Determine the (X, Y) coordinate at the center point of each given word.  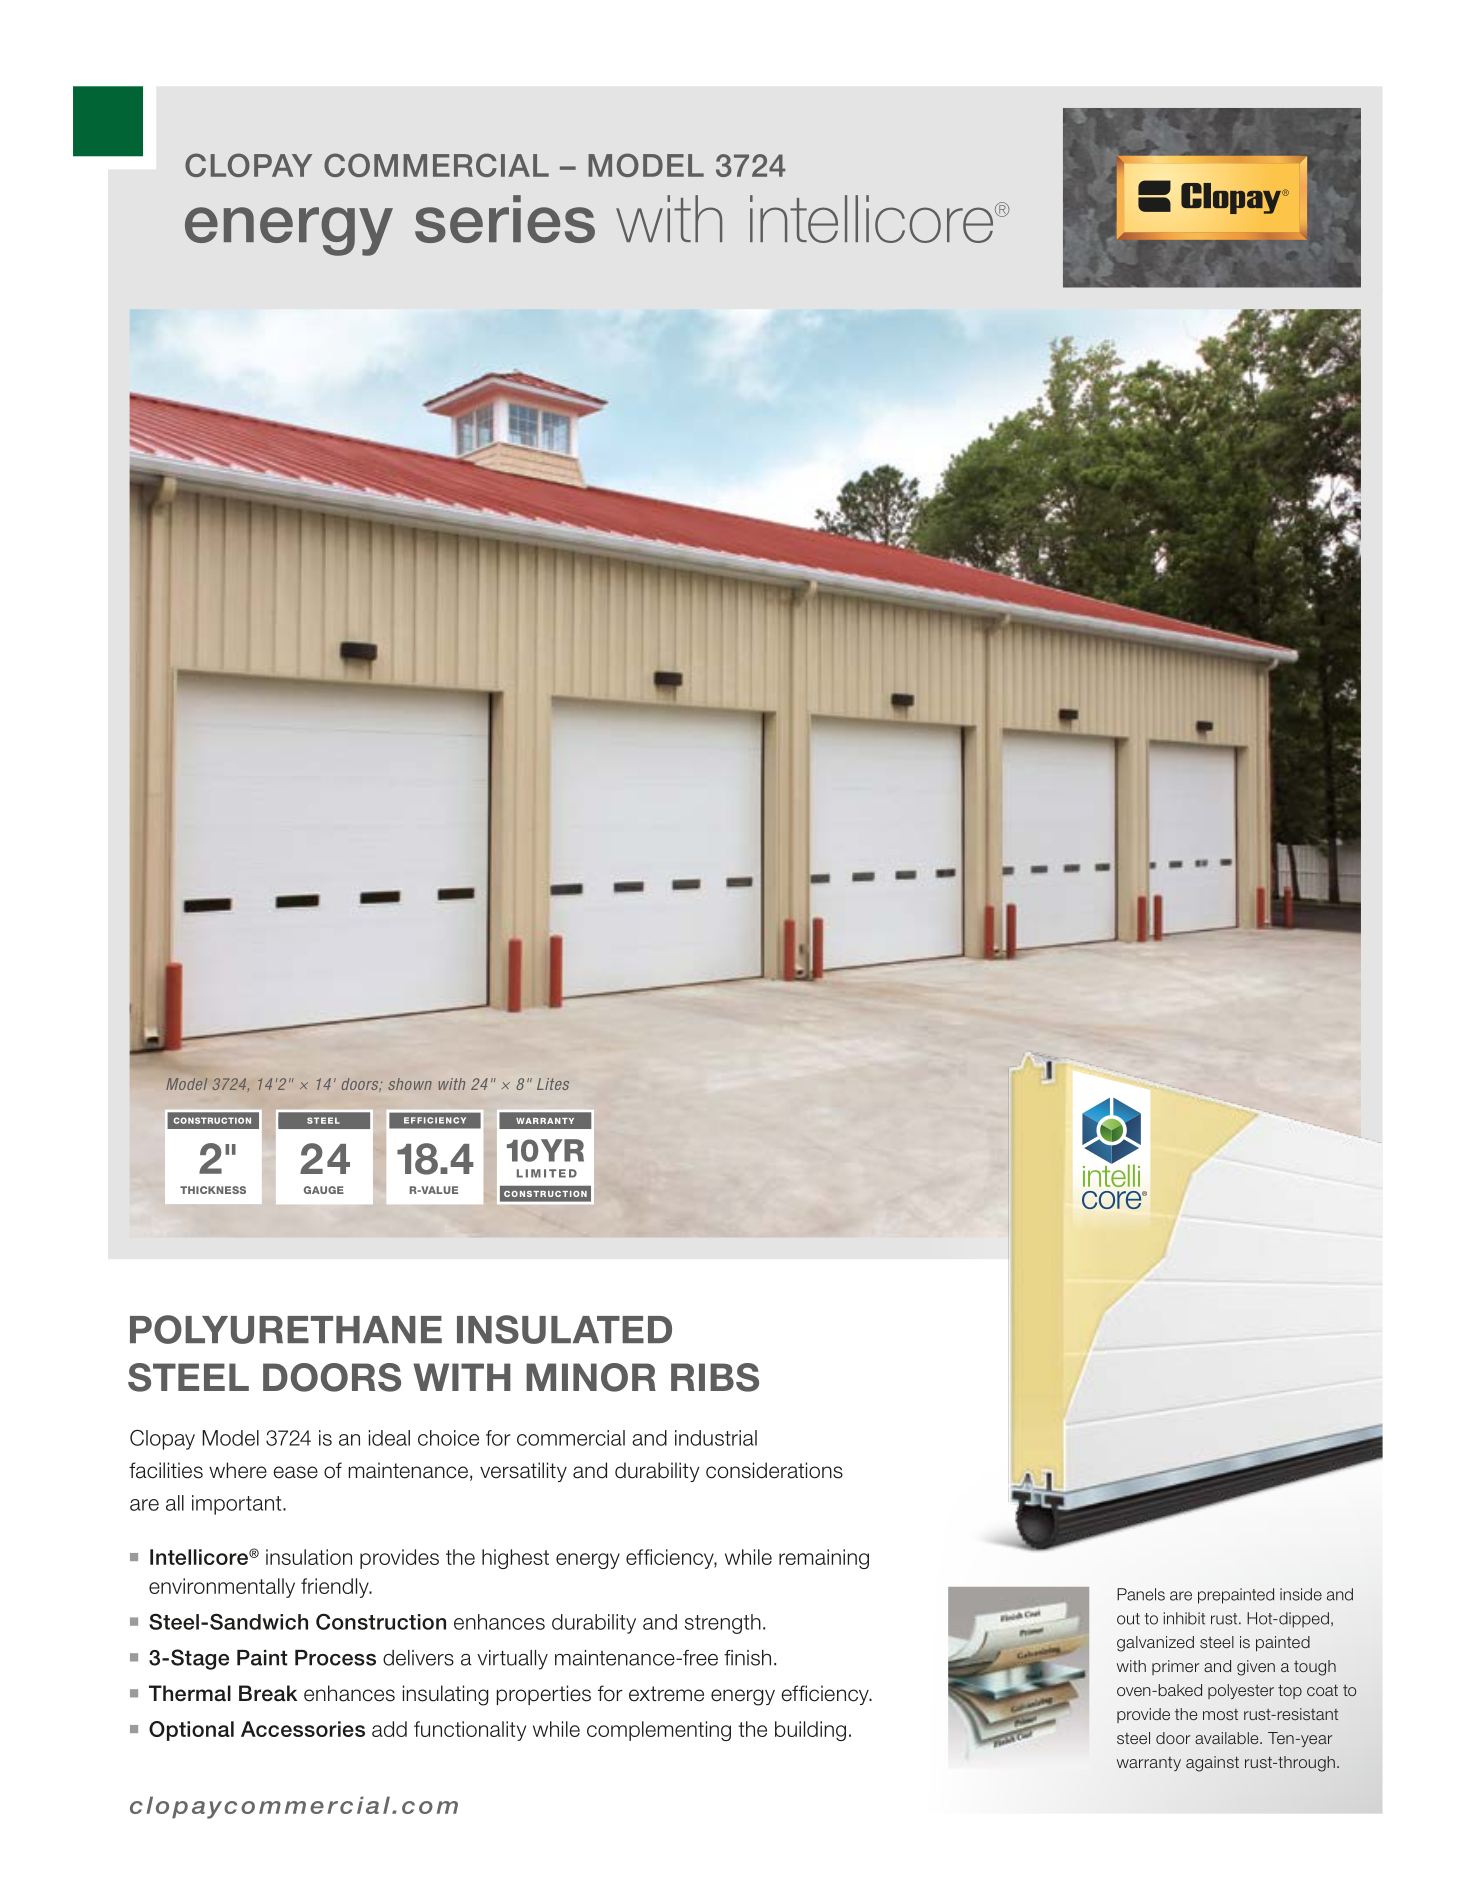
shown (410, 1084)
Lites (553, 1084)
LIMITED (547, 1173)
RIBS (715, 1377)
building (810, 1731)
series (505, 219)
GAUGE (324, 1190)
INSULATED (564, 1329)
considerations (774, 1470)
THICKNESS (213, 1190)
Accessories (303, 1729)
